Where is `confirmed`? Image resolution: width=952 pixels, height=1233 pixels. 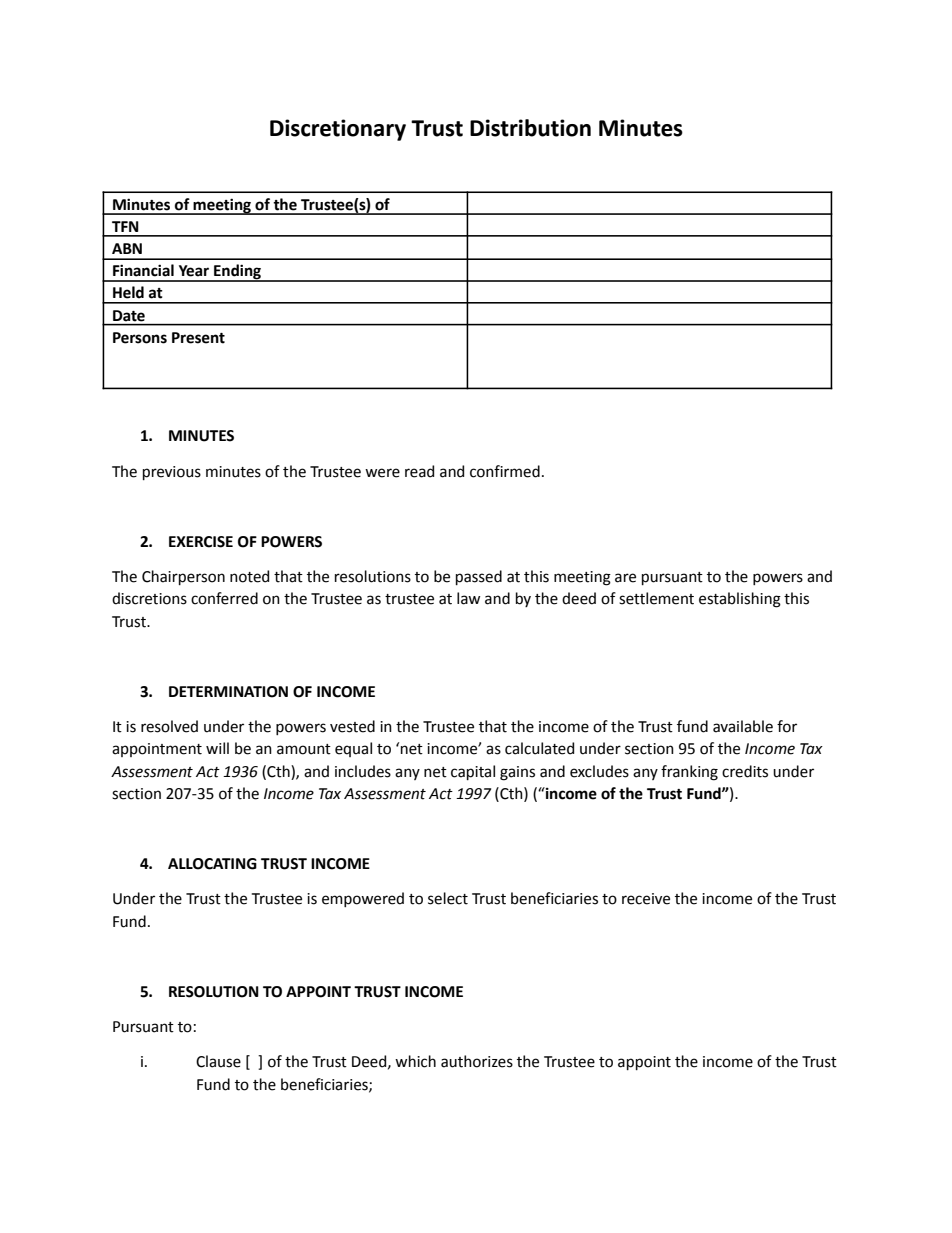
confirmed is located at coordinates (505, 471).
